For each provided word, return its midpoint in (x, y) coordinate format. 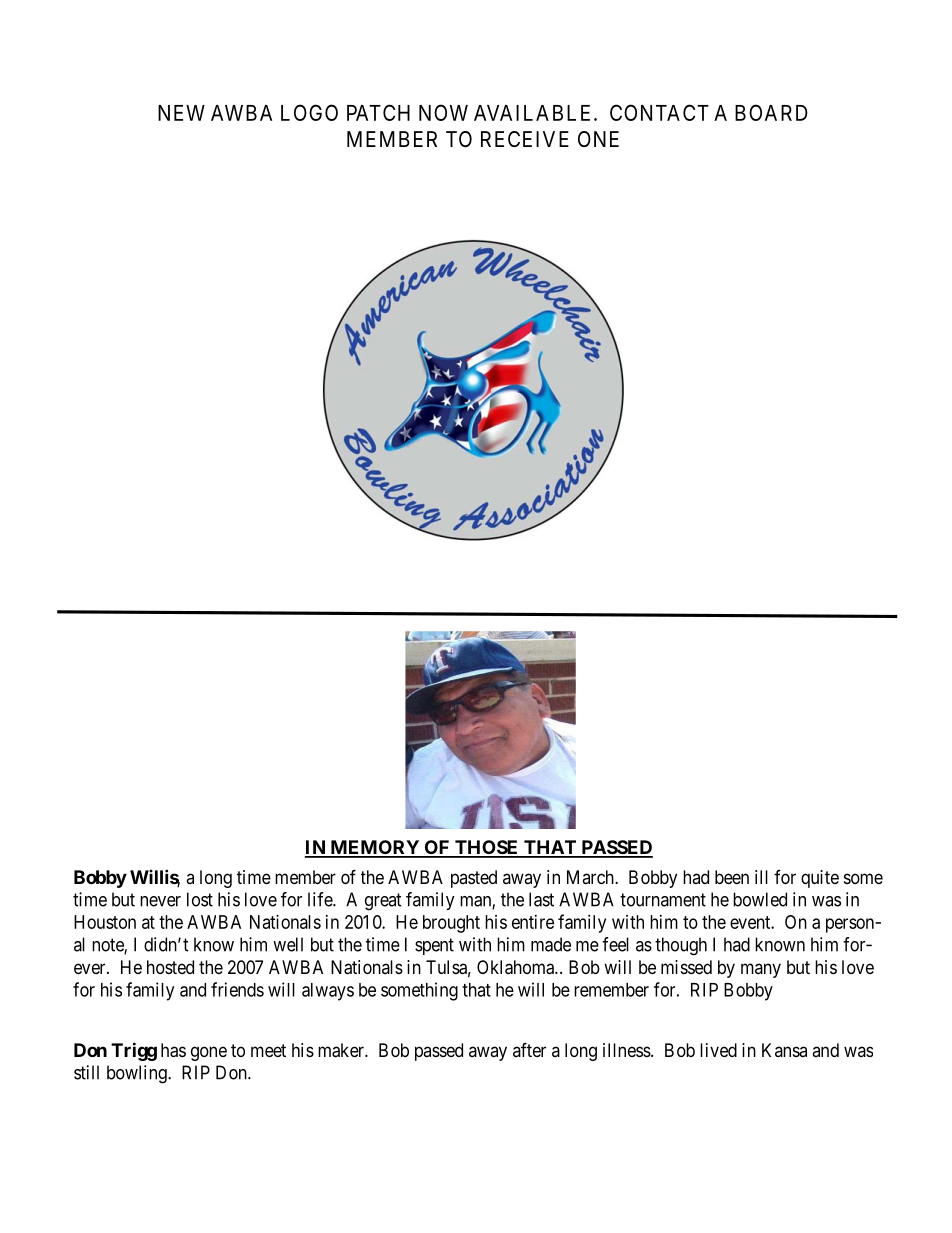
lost (200, 899)
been (732, 877)
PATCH (378, 112)
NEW (181, 113)
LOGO (309, 112)
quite (820, 879)
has (173, 1050)
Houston (105, 922)
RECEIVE (525, 139)
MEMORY (374, 848)
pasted (474, 879)
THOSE (487, 848)
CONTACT (659, 112)
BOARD (771, 112)
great (383, 902)
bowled (760, 899)
